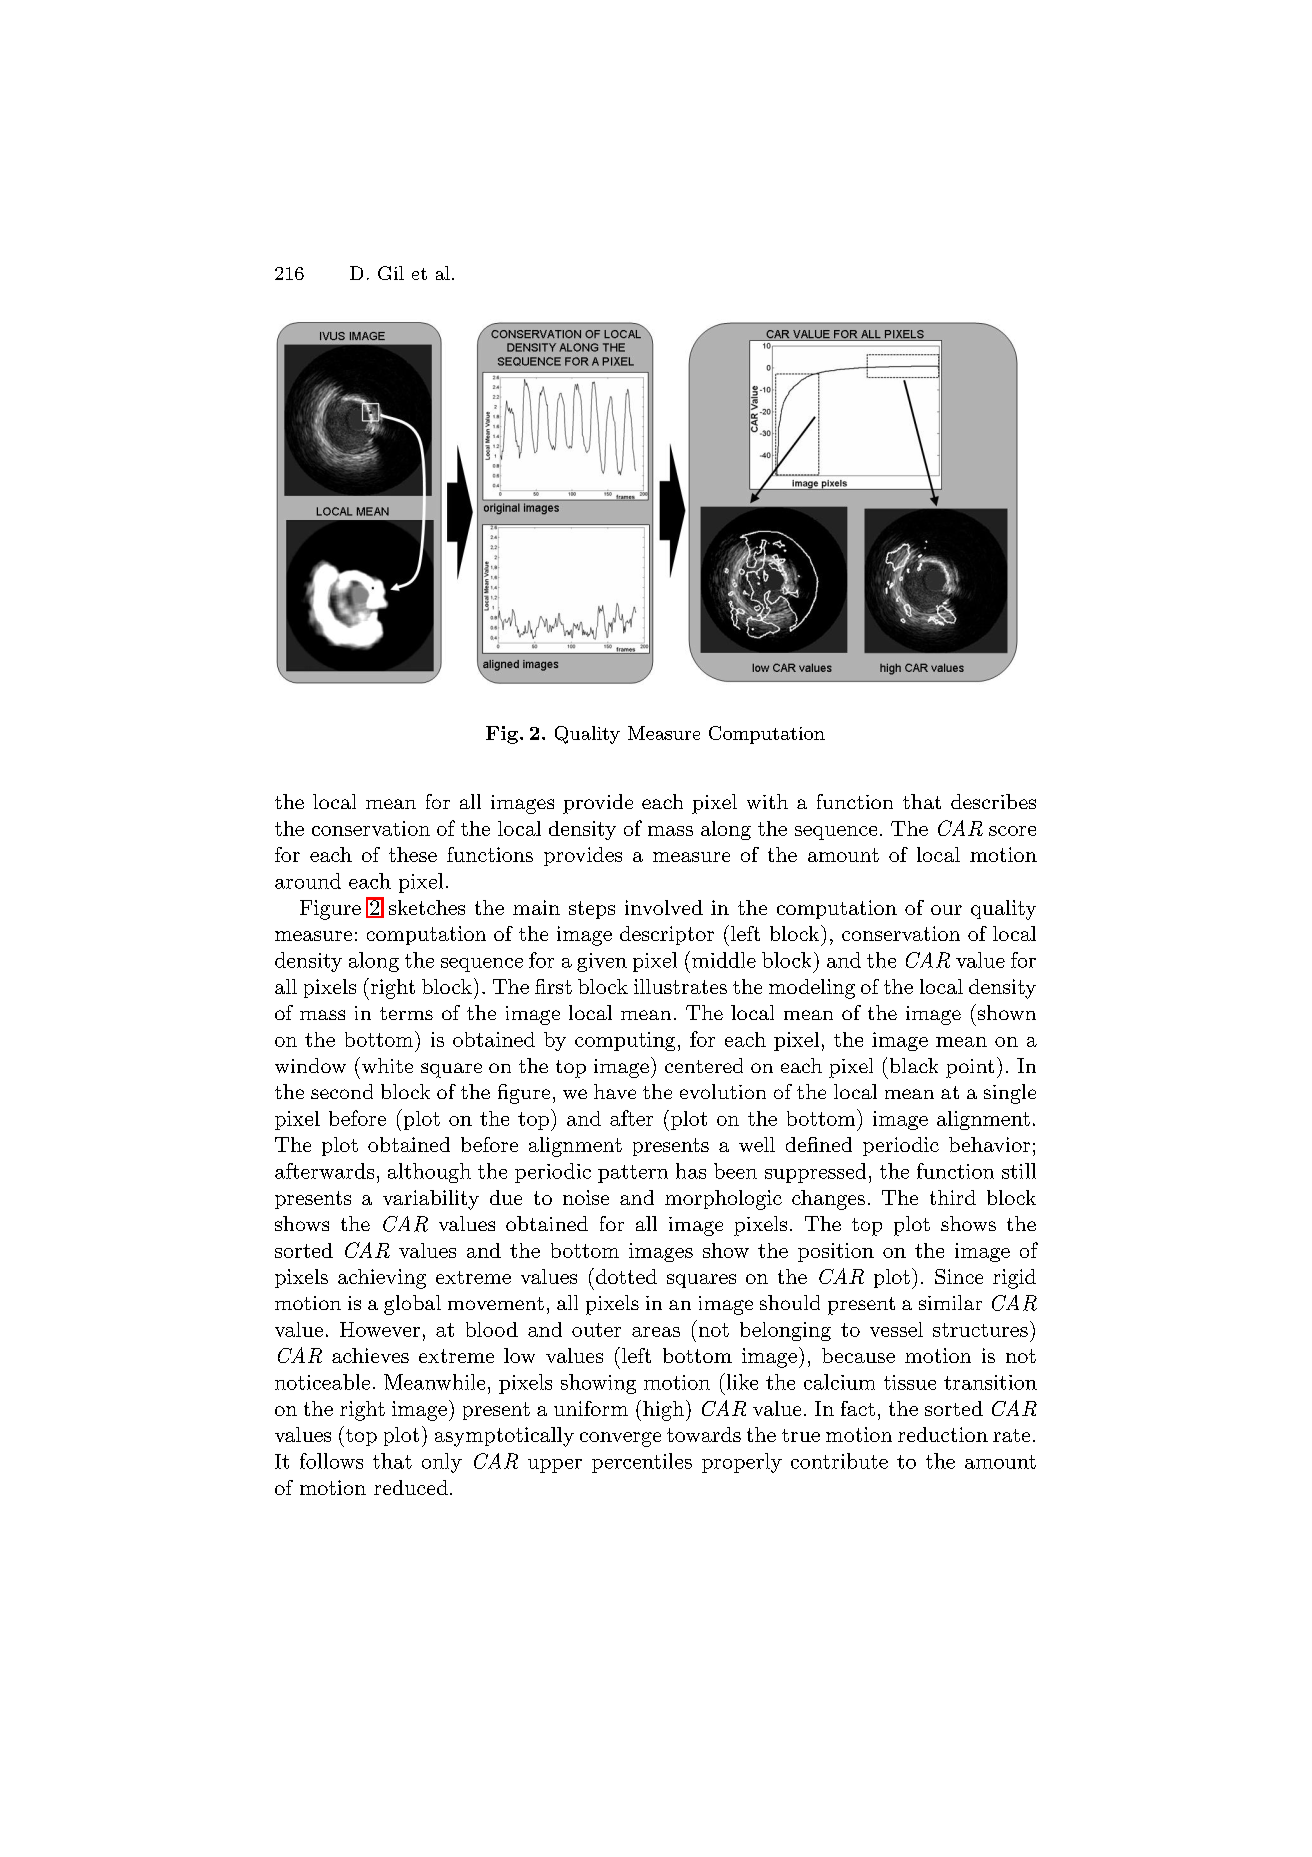  What do you see at coordinates (664, 907) in the screenshot?
I see `involved` at bounding box center [664, 907].
